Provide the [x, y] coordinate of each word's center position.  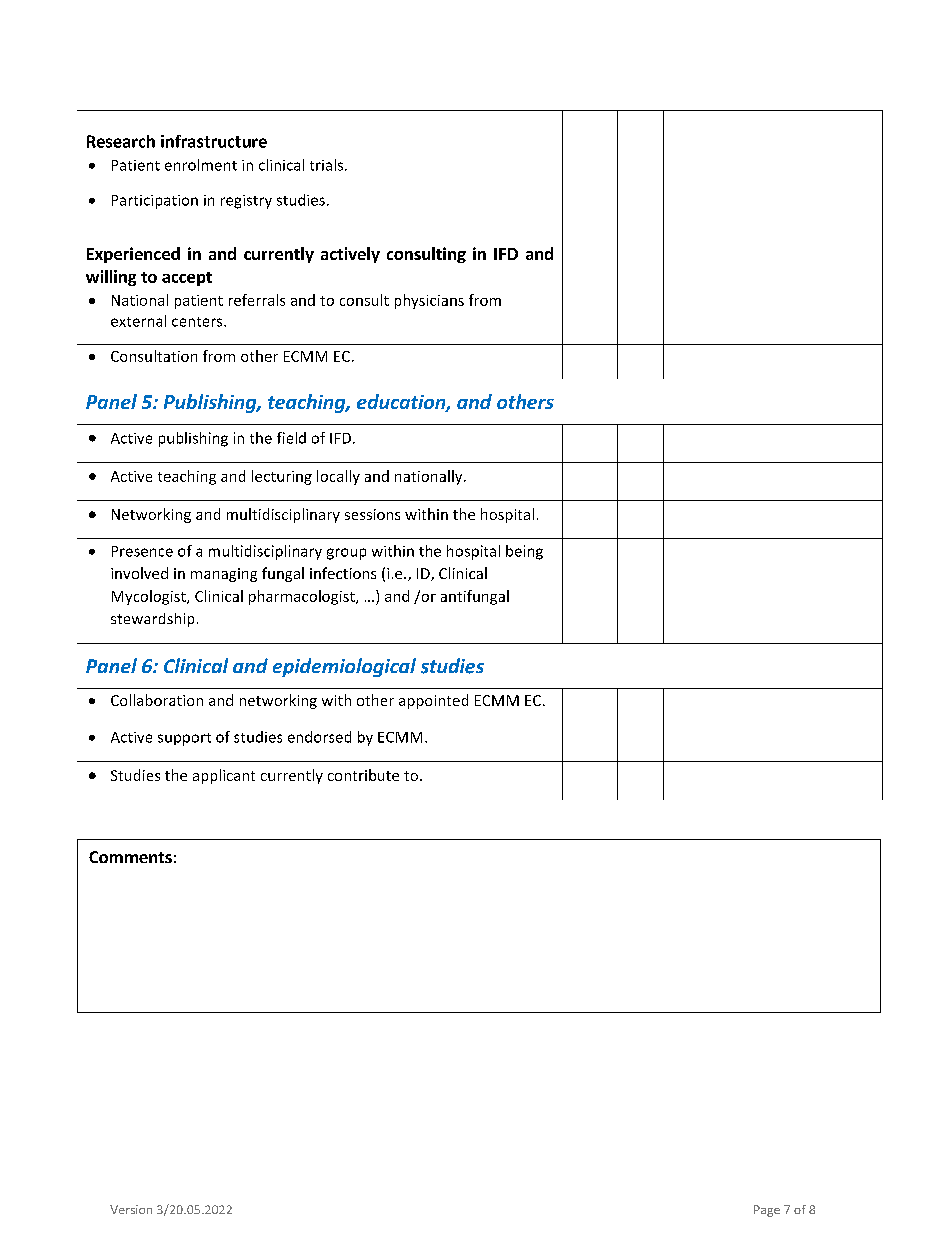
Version [131, 1209]
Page [767, 1211]
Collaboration [157, 700]
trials [328, 165]
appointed [433, 701]
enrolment [201, 165]
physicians [429, 301]
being [524, 552]
